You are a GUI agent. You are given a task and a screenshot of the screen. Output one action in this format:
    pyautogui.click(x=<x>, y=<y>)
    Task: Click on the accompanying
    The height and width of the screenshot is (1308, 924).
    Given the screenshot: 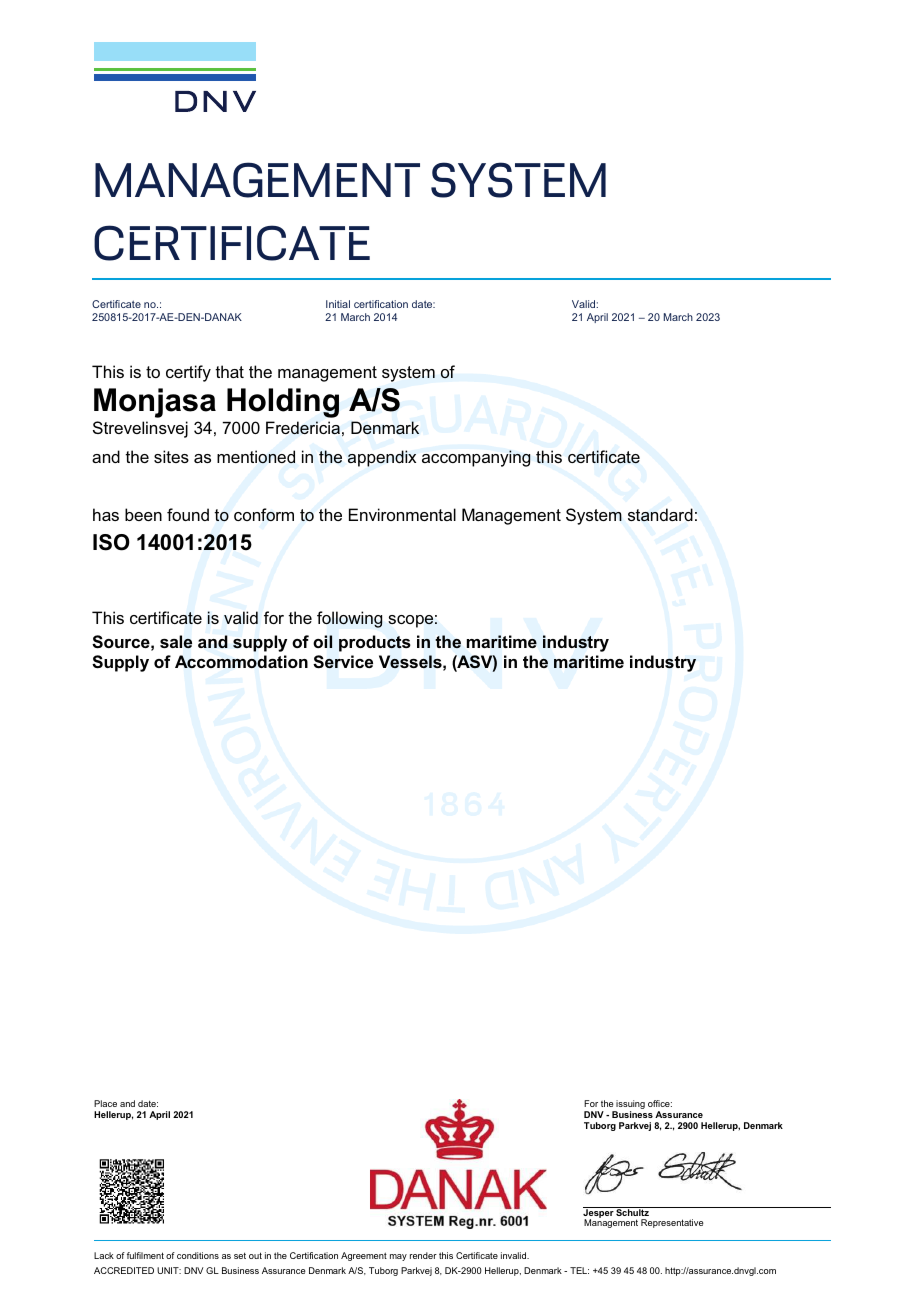 What is the action you would take?
    pyautogui.click(x=476, y=458)
